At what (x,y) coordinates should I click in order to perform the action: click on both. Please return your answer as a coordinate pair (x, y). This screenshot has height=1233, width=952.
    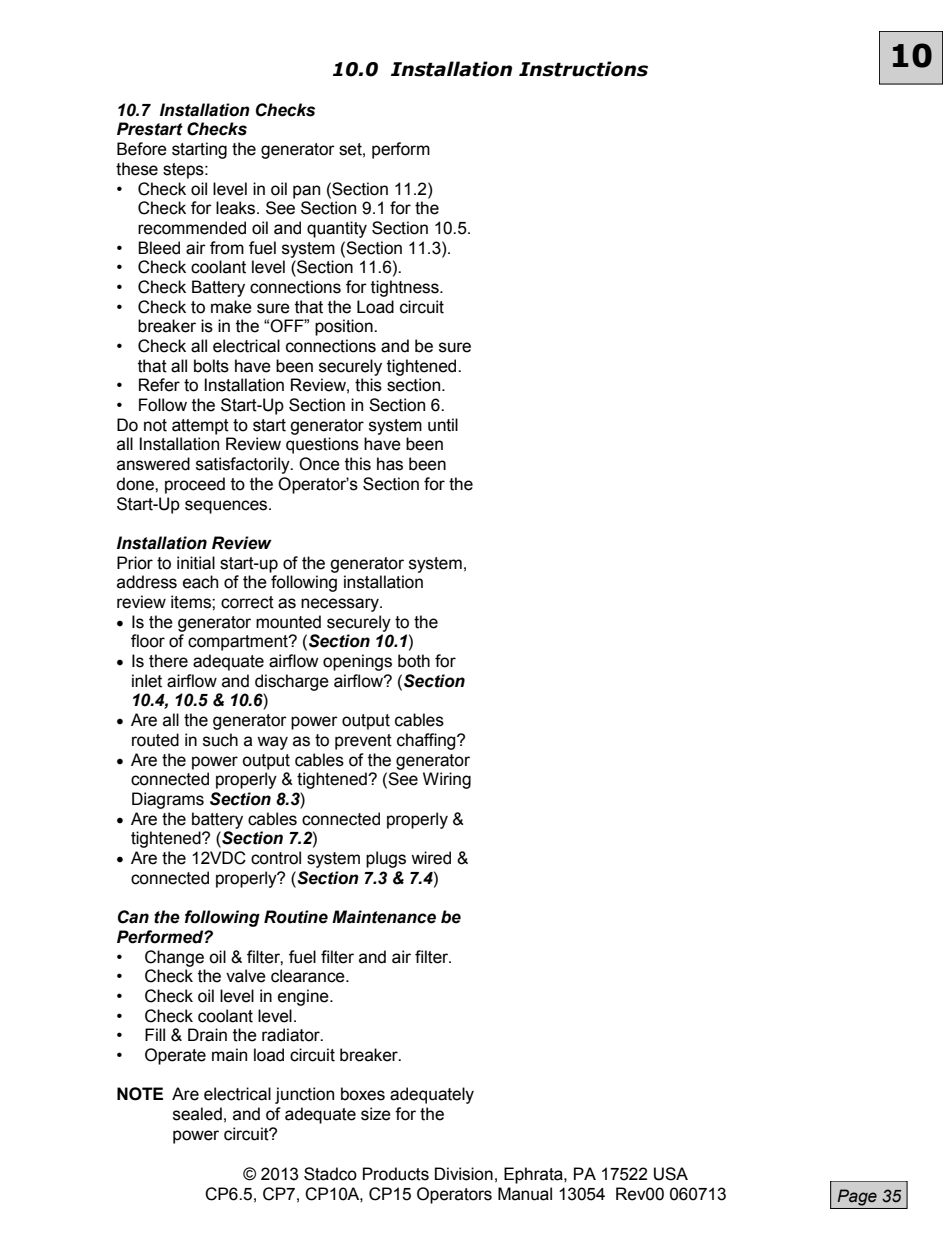
    Looking at the image, I should click on (414, 661).
